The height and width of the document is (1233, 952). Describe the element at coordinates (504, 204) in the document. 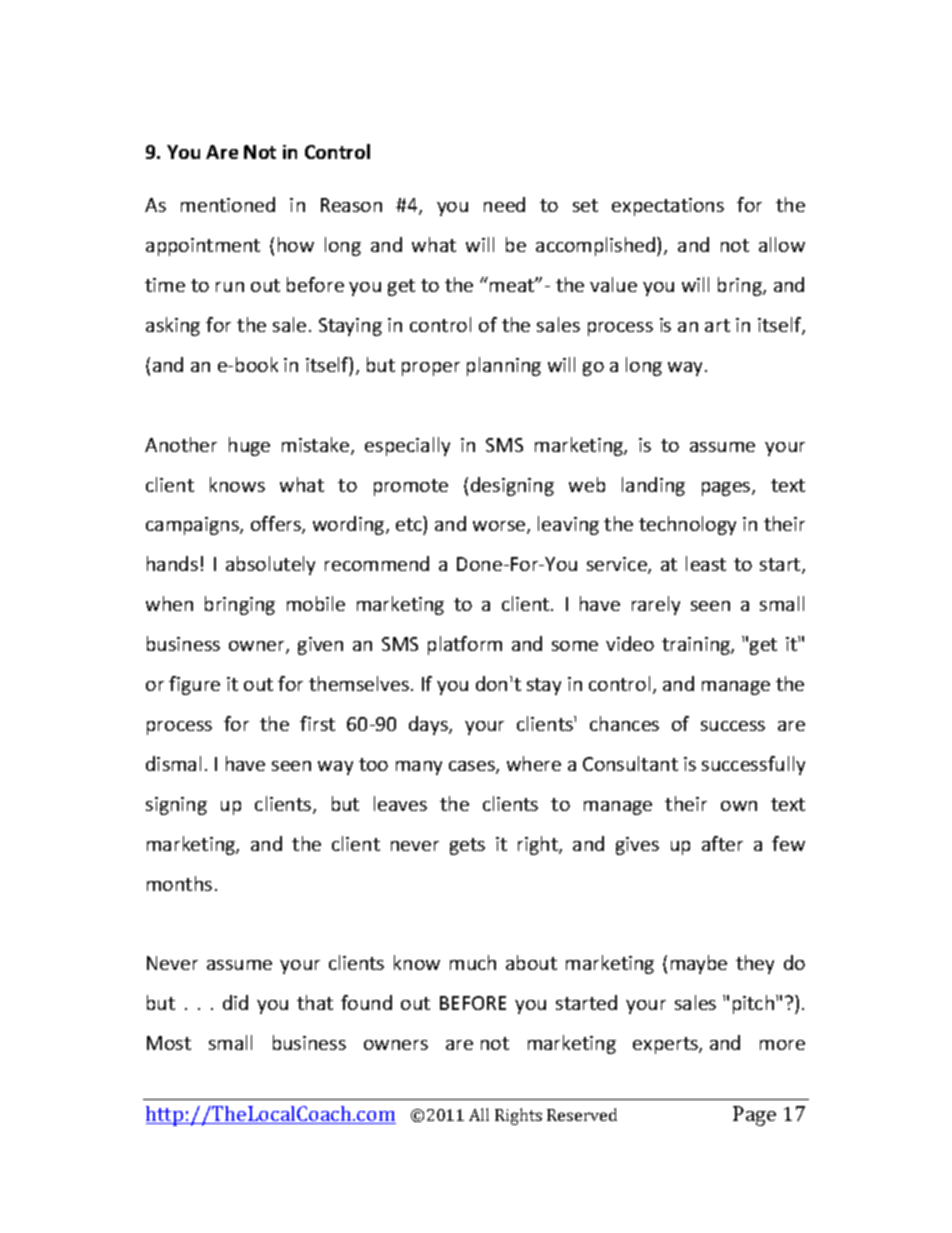

I see `need` at that location.
